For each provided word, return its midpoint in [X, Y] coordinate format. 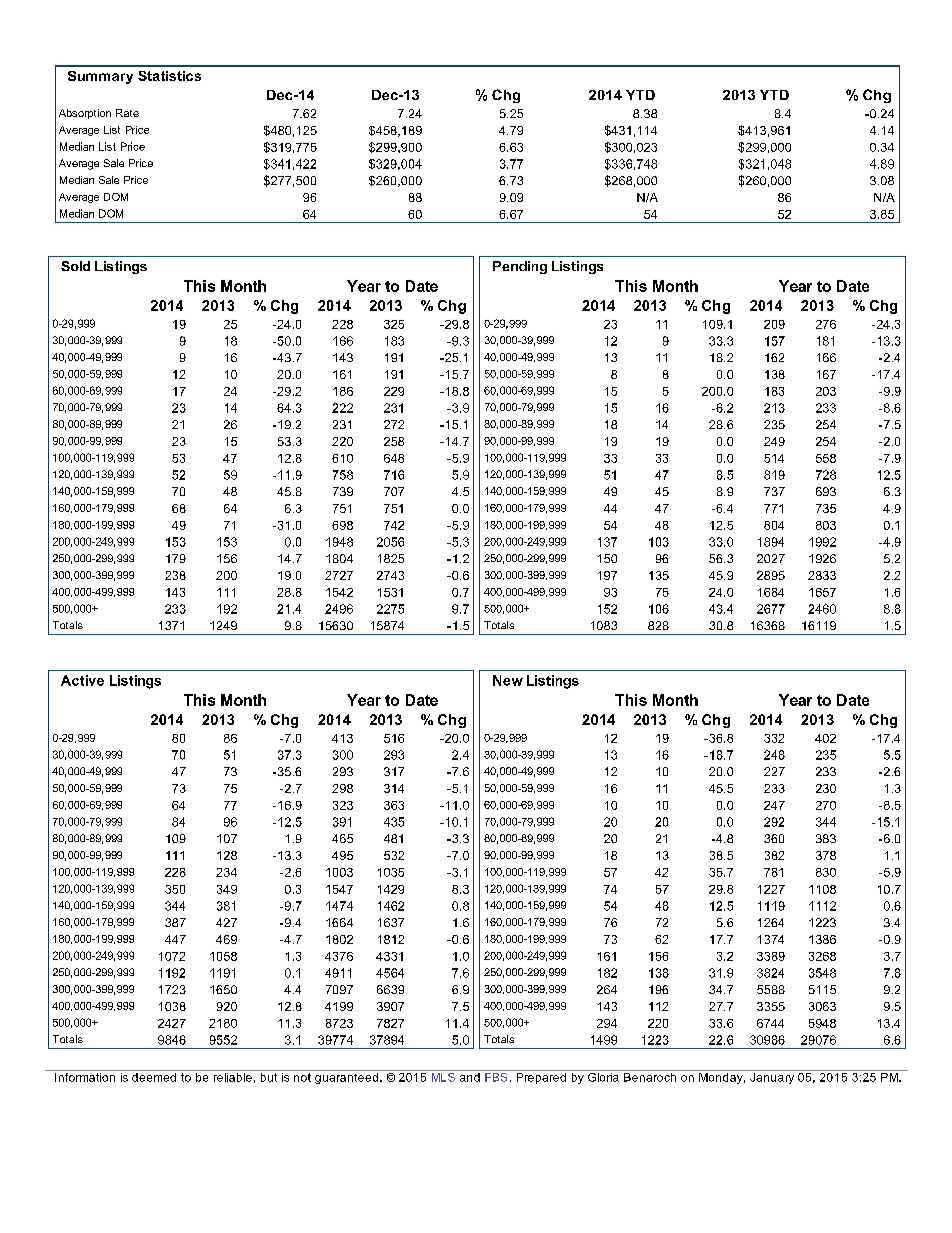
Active [82, 680]
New [508, 680]
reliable [232, 1076]
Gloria [603, 1076]
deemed [154, 1076]
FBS [496, 1076]
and [469, 1076]
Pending [520, 267]
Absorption [85, 114]
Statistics [169, 76]
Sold [75, 266]
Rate [127, 113]
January [772, 1077]
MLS [443, 1076]
